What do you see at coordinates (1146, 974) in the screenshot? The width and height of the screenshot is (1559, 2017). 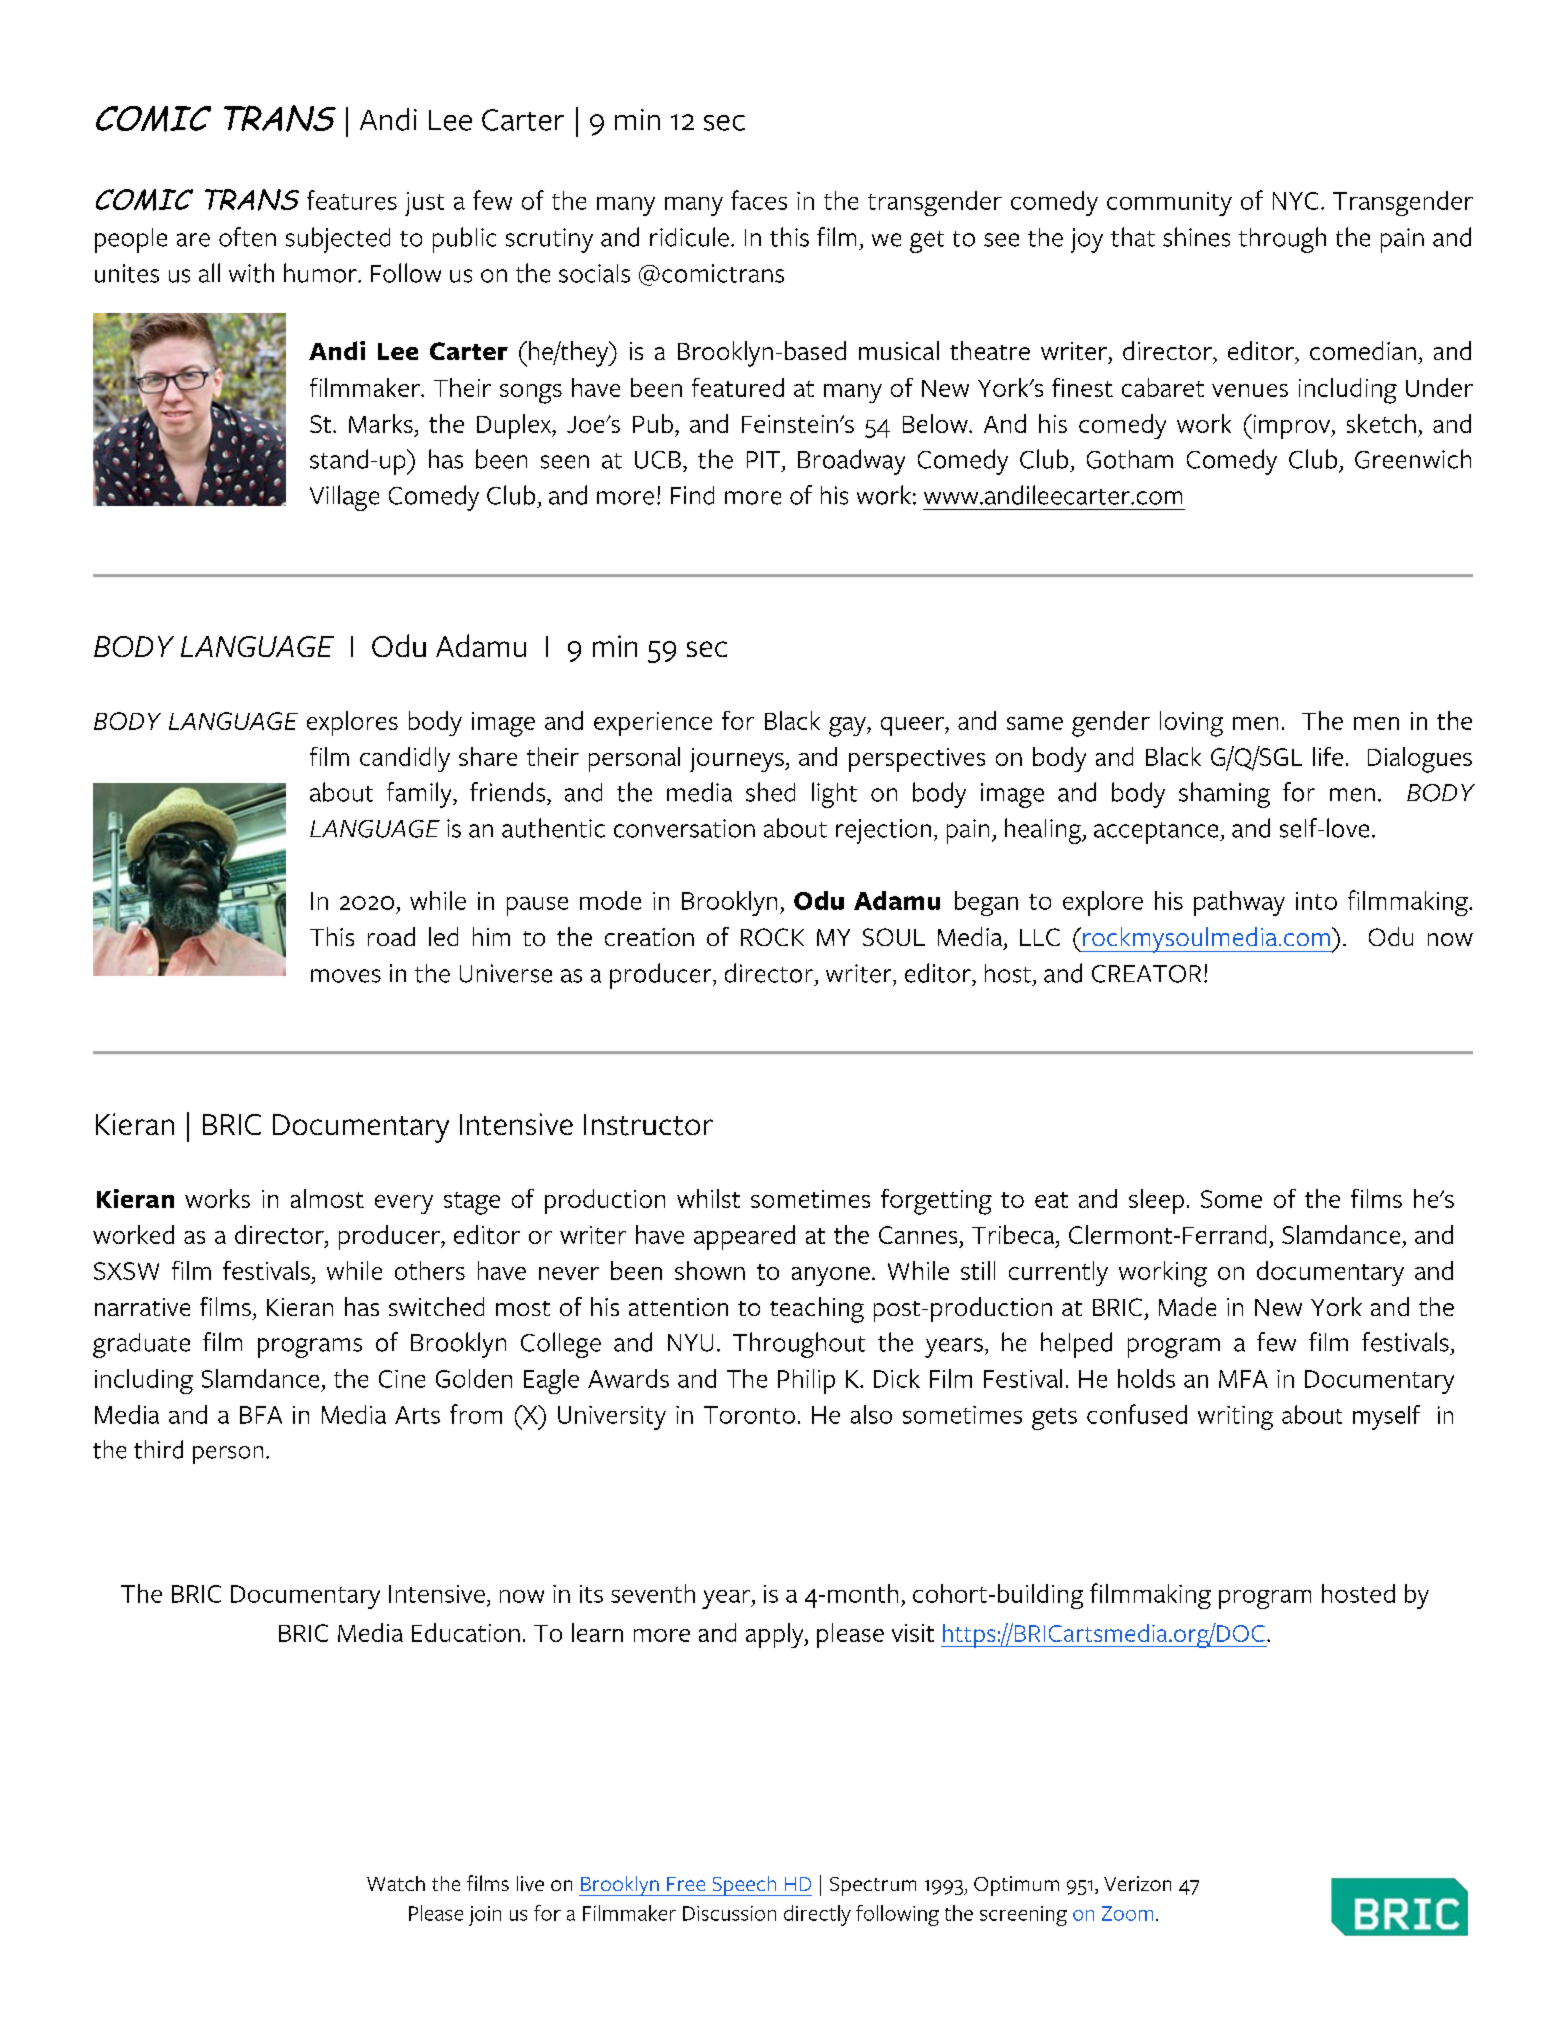 I see `CREATOR` at bounding box center [1146, 974].
